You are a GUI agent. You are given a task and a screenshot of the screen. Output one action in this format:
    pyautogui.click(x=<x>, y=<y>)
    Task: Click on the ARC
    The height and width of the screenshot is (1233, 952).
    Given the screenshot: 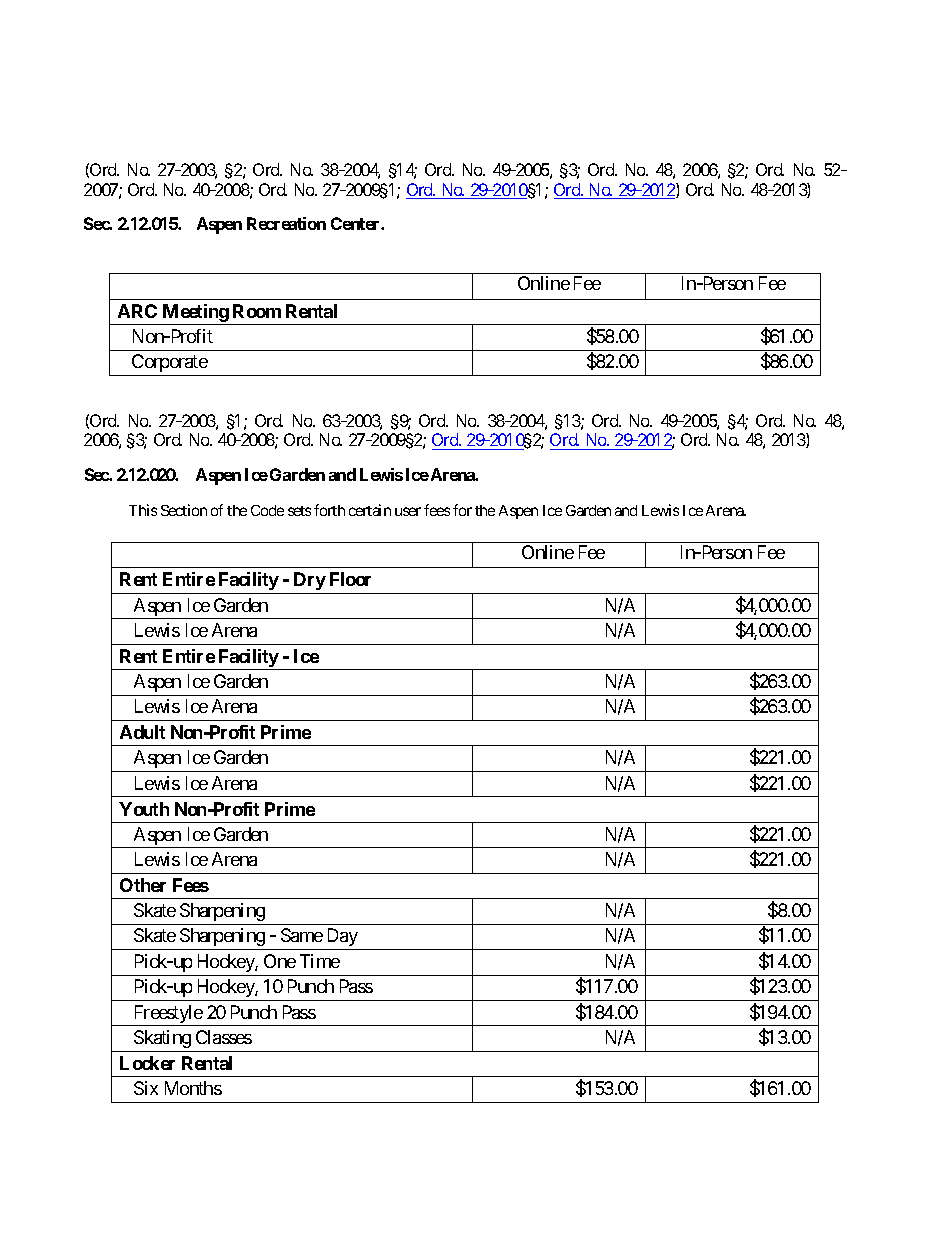 What is the action you would take?
    pyautogui.click(x=137, y=311)
